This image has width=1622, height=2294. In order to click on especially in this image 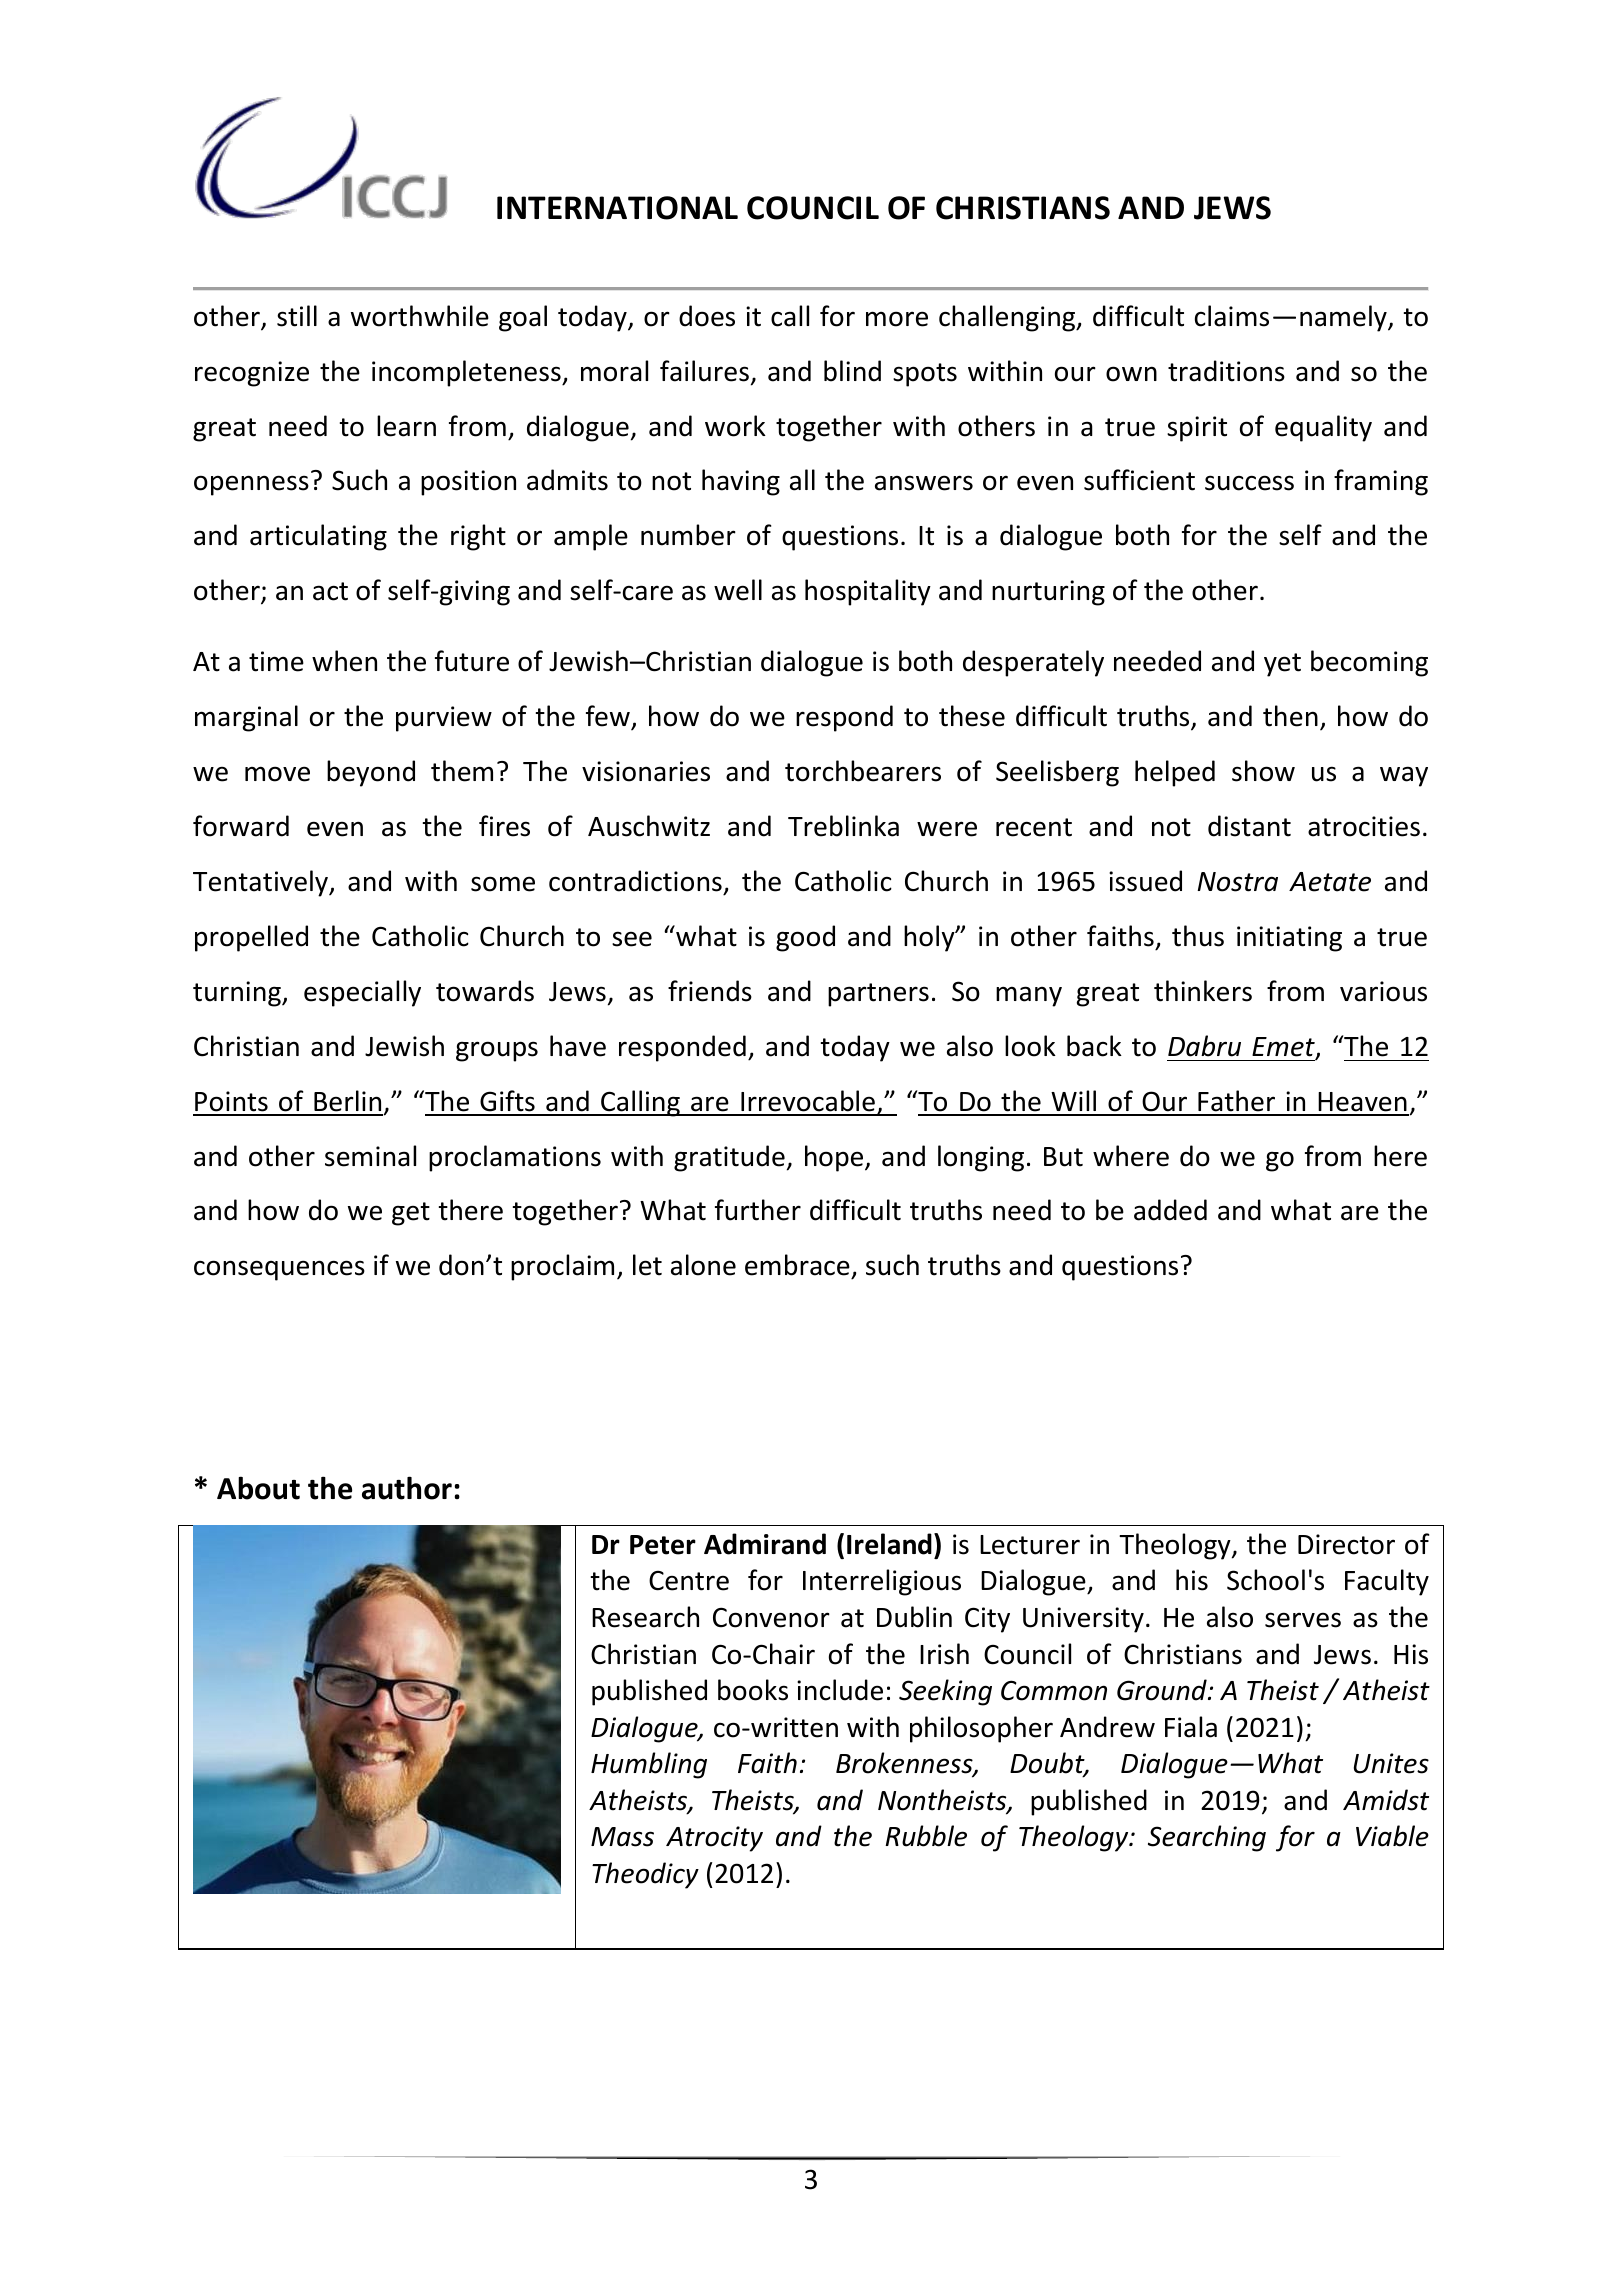, I will do `click(362, 993)`.
